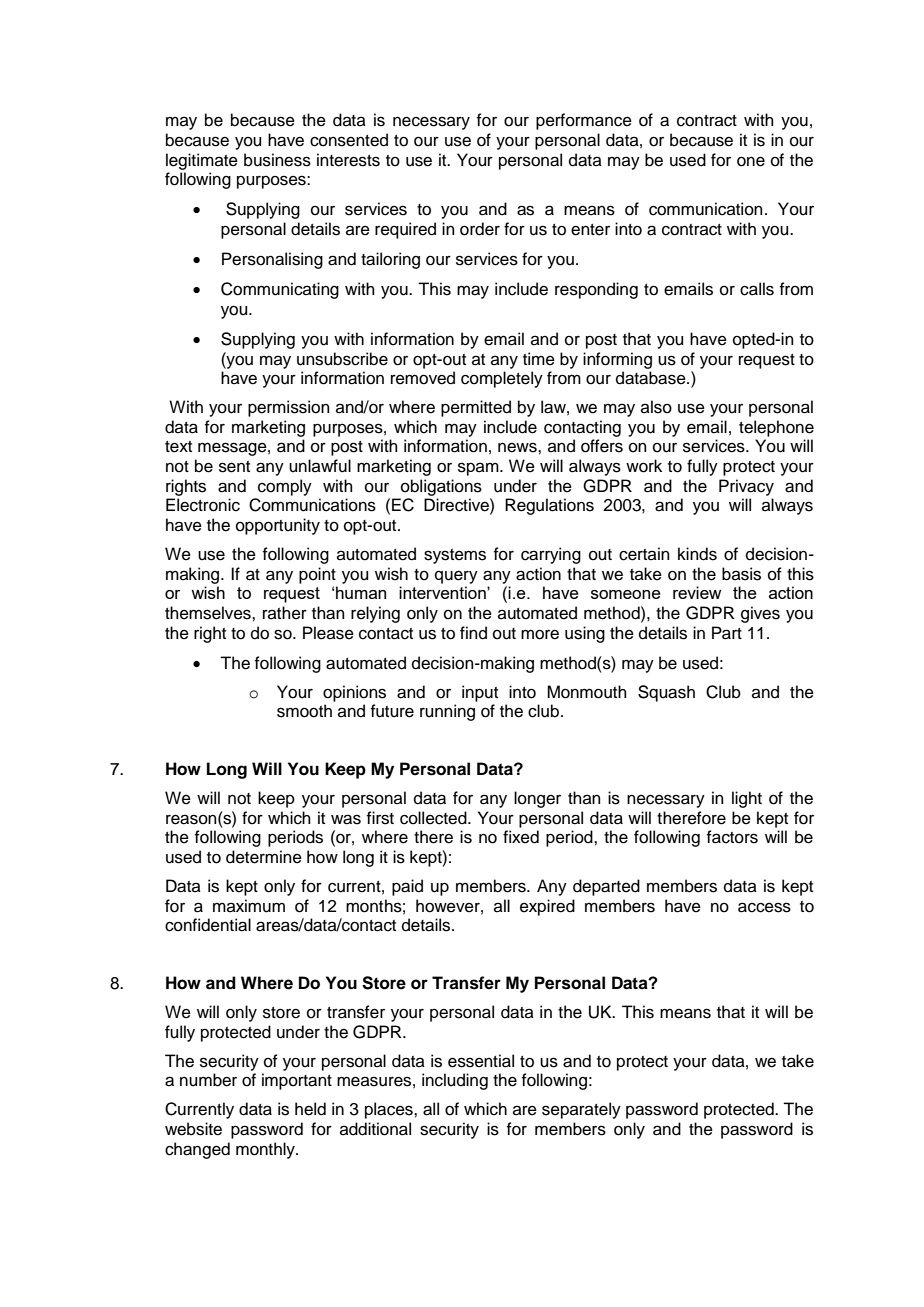  What do you see at coordinates (581, 1110) in the screenshot?
I see `separately` at bounding box center [581, 1110].
